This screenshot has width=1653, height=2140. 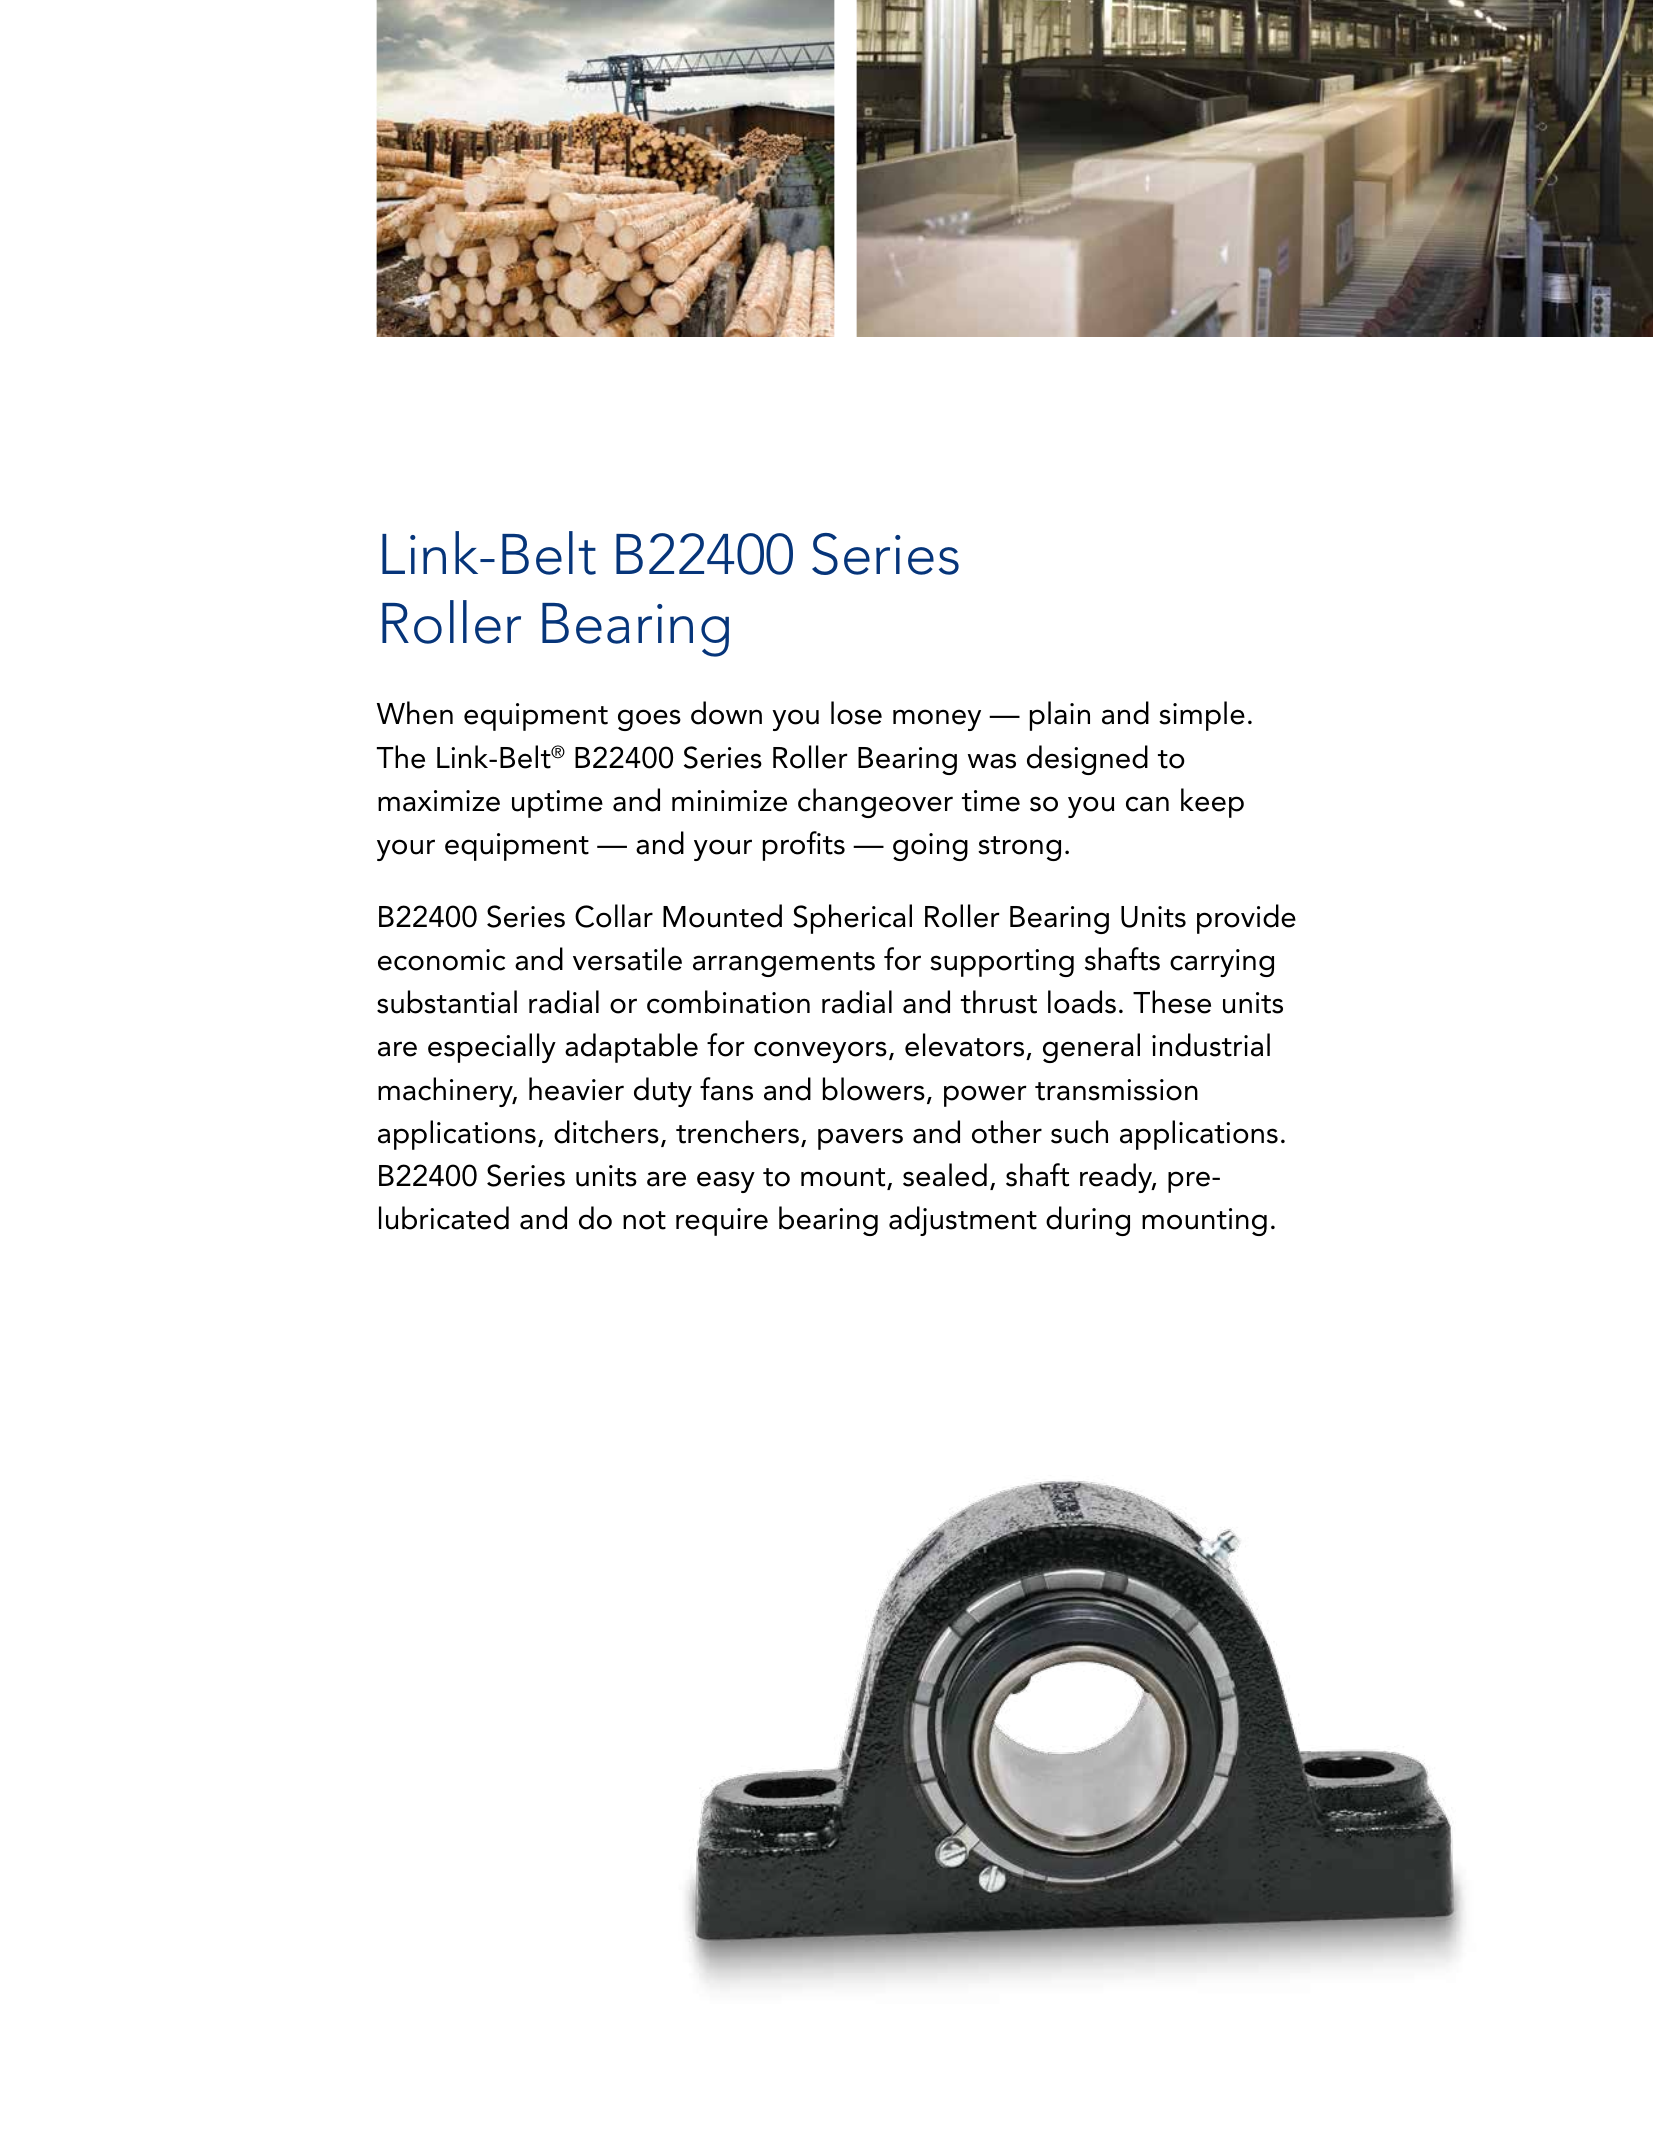 I want to click on maximize, so click(x=439, y=801).
